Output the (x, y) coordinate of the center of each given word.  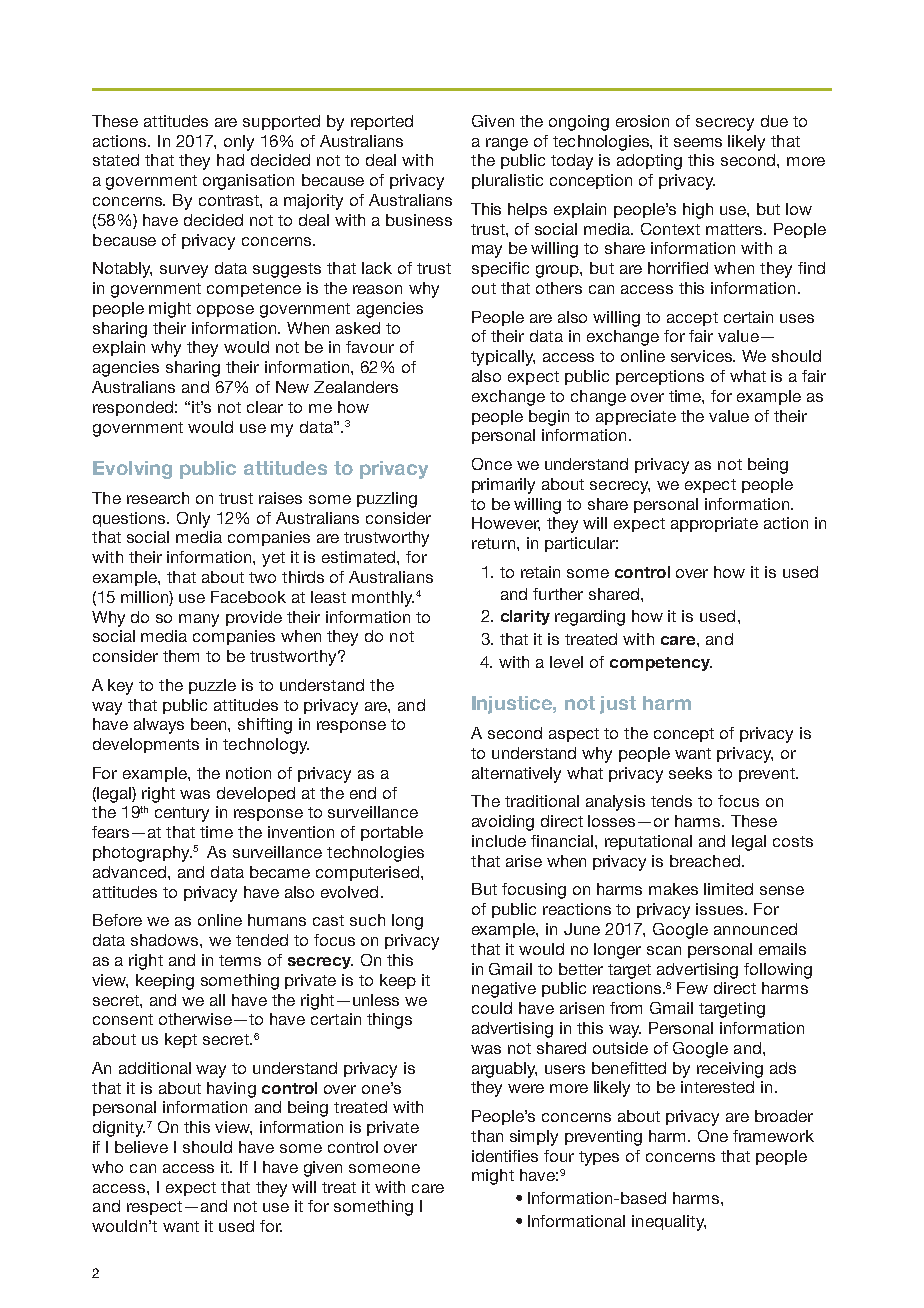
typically (503, 358)
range (507, 144)
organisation (248, 182)
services (703, 356)
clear (265, 407)
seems (698, 142)
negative (504, 990)
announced (755, 929)
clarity (525, 617)
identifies (505, 1156)
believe (141, 1147)
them (181, 656)
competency (661, 664)
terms (240, 960)
